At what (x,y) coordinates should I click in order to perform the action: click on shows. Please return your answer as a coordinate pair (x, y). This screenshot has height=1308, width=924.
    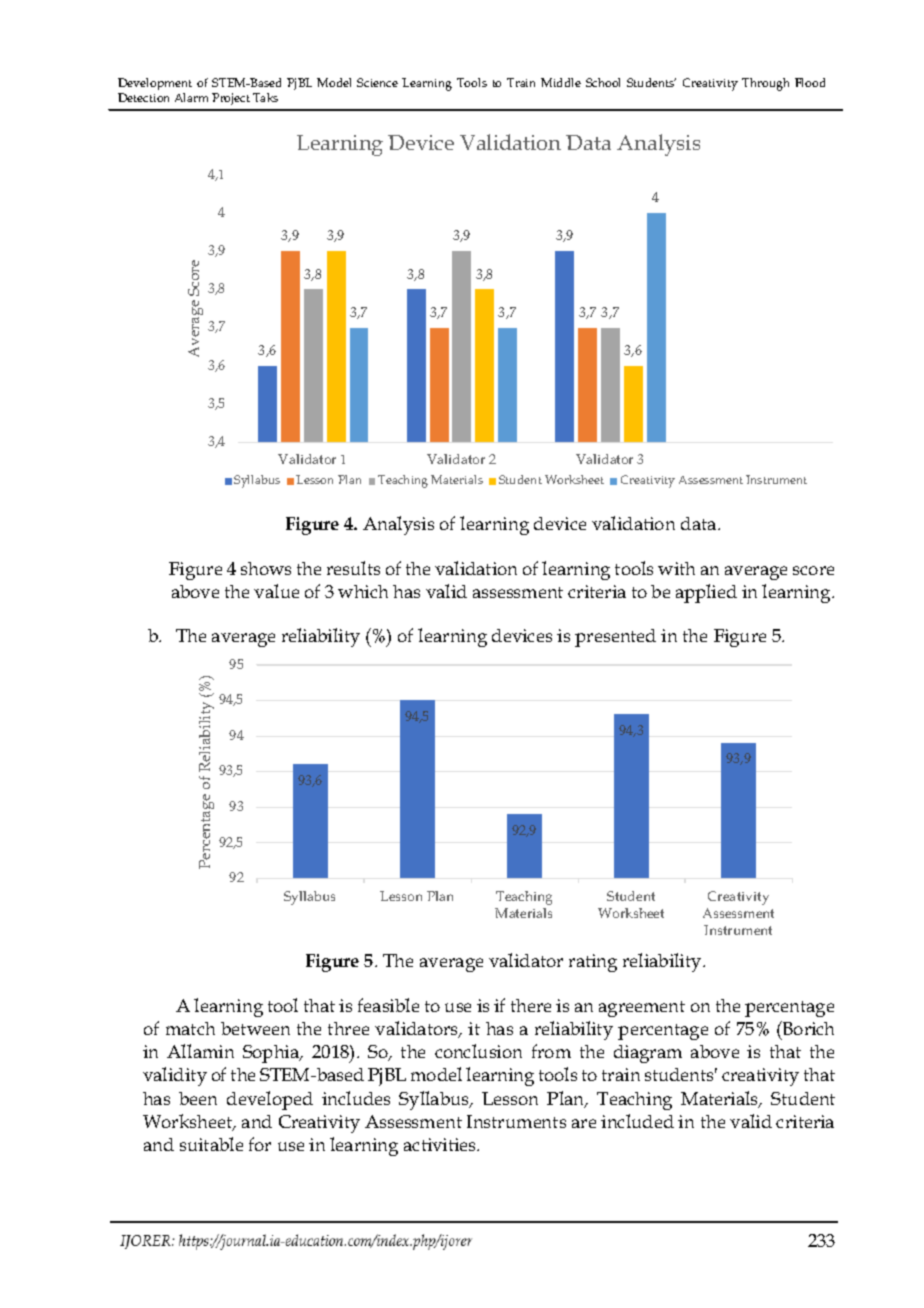
    Looking at the image, I should click on (266, 568).
